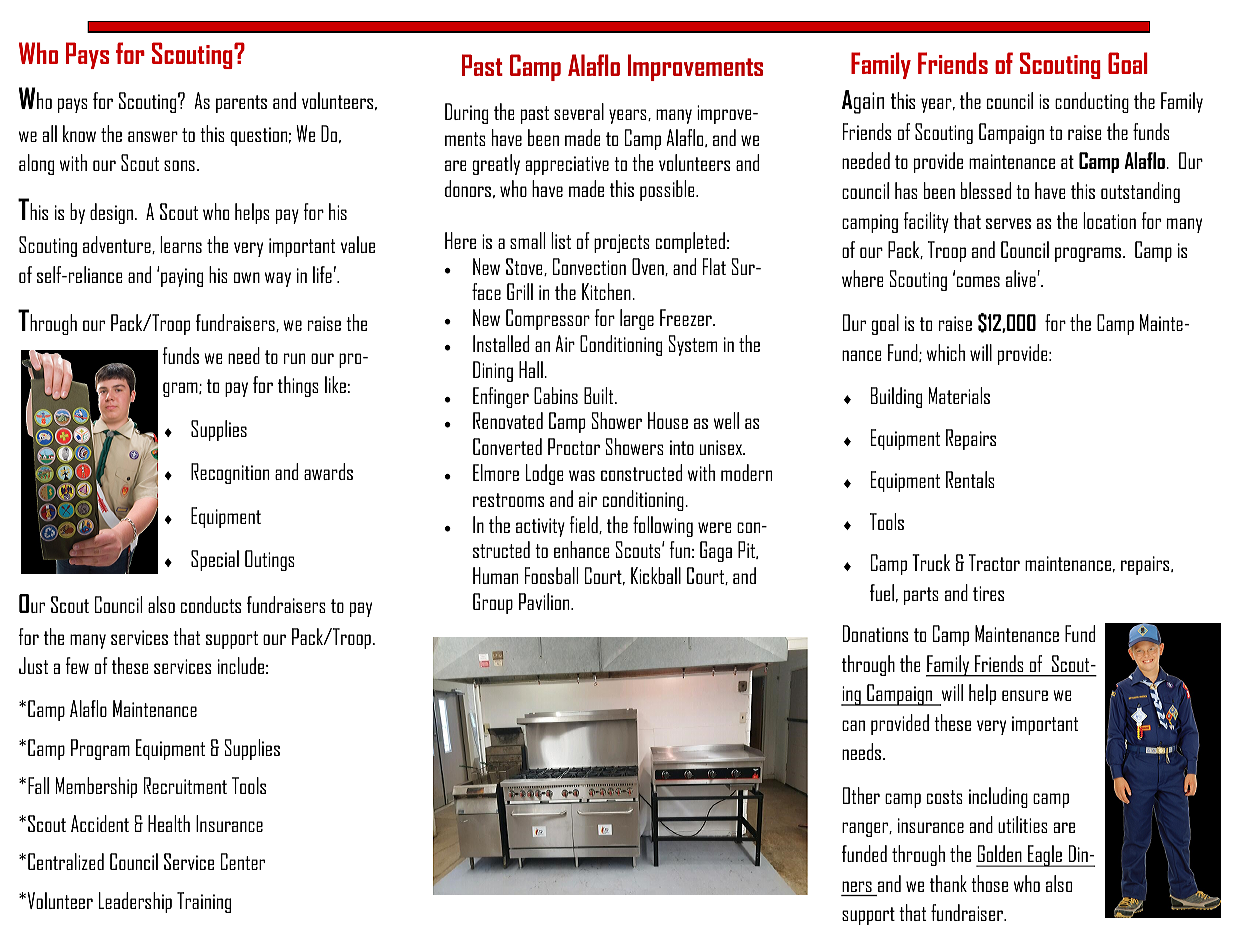  Describe the element at coordinates (153, 136) in the image. I see `answer` at that location.
